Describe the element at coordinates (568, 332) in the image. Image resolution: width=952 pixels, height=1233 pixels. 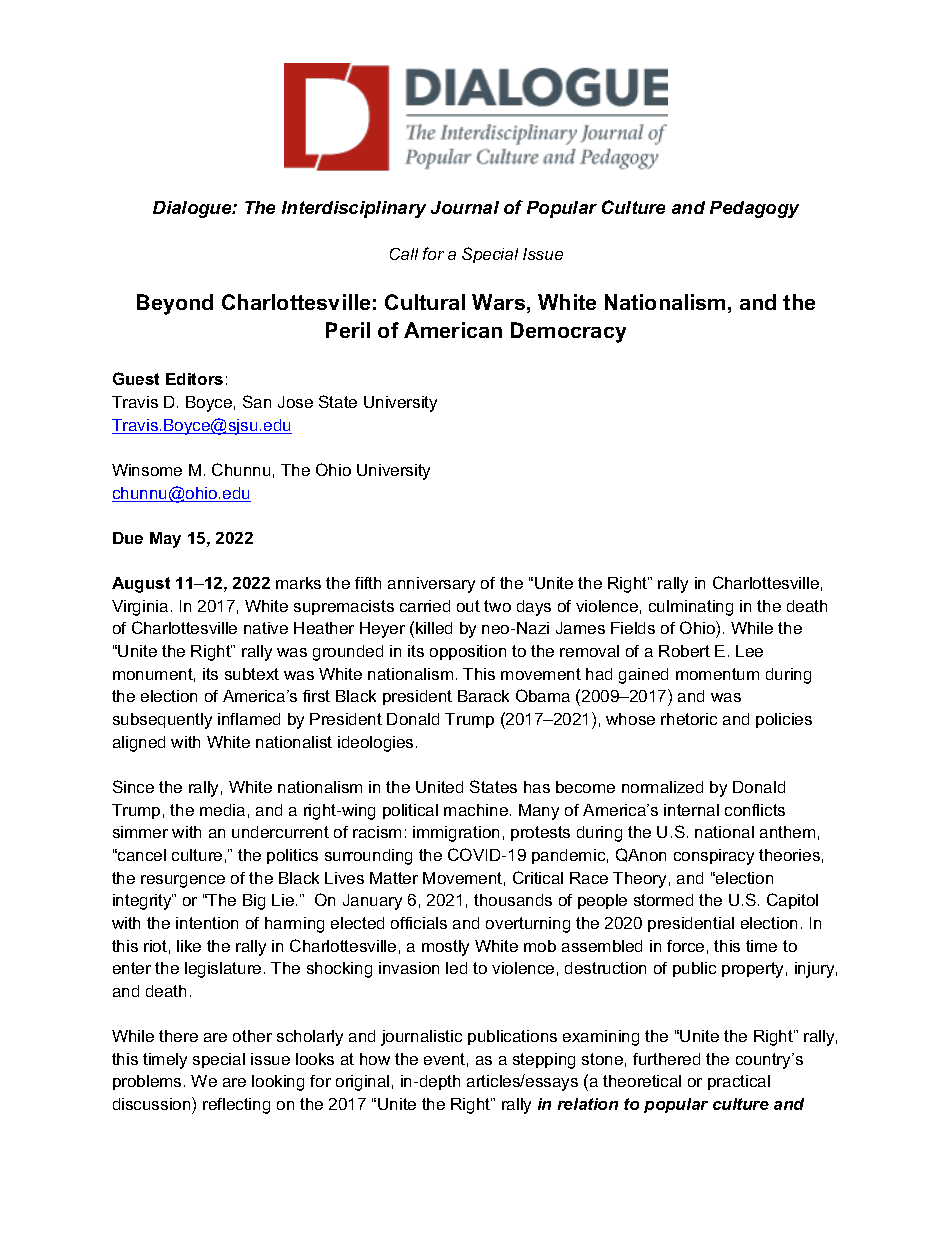
I see `Democracy` at that location.
